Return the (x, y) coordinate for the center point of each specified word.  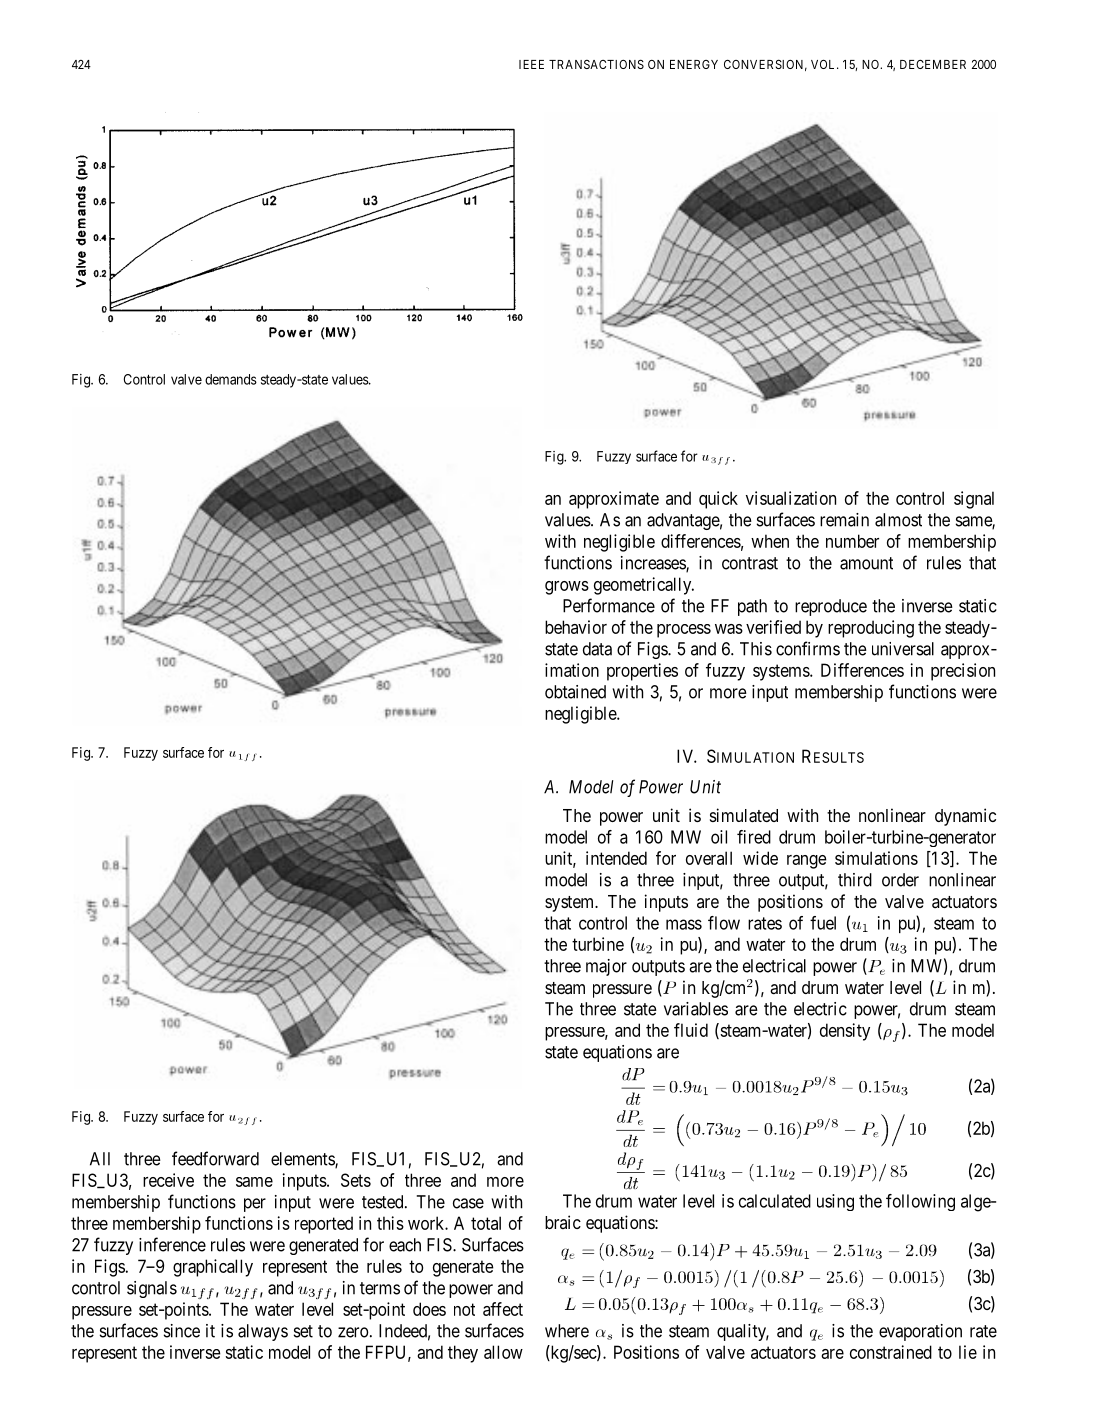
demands (231, 379)
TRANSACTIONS (596, 64)
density (845, 1032)
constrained (891, 1352)
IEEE (531, 64)
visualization (791, 498)
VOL (824, 64)
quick (718, 500)
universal (903, 649)
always (263, 1332)
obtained (575, 692)
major (606, 967)
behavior (576, 627)
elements (303, 1160)
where (567, 1331)
